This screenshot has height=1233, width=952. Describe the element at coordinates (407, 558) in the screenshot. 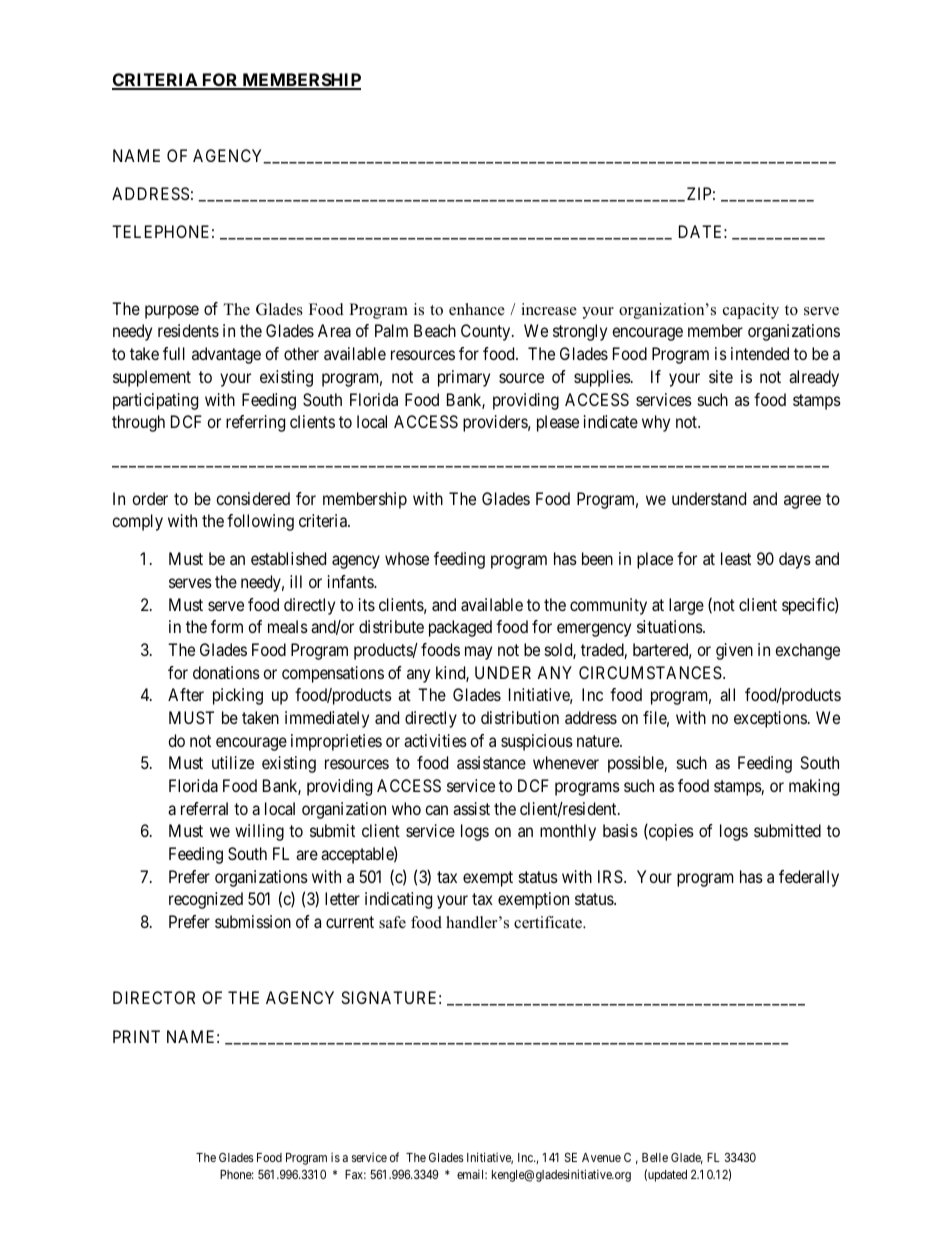

I see `whose` at that location.
